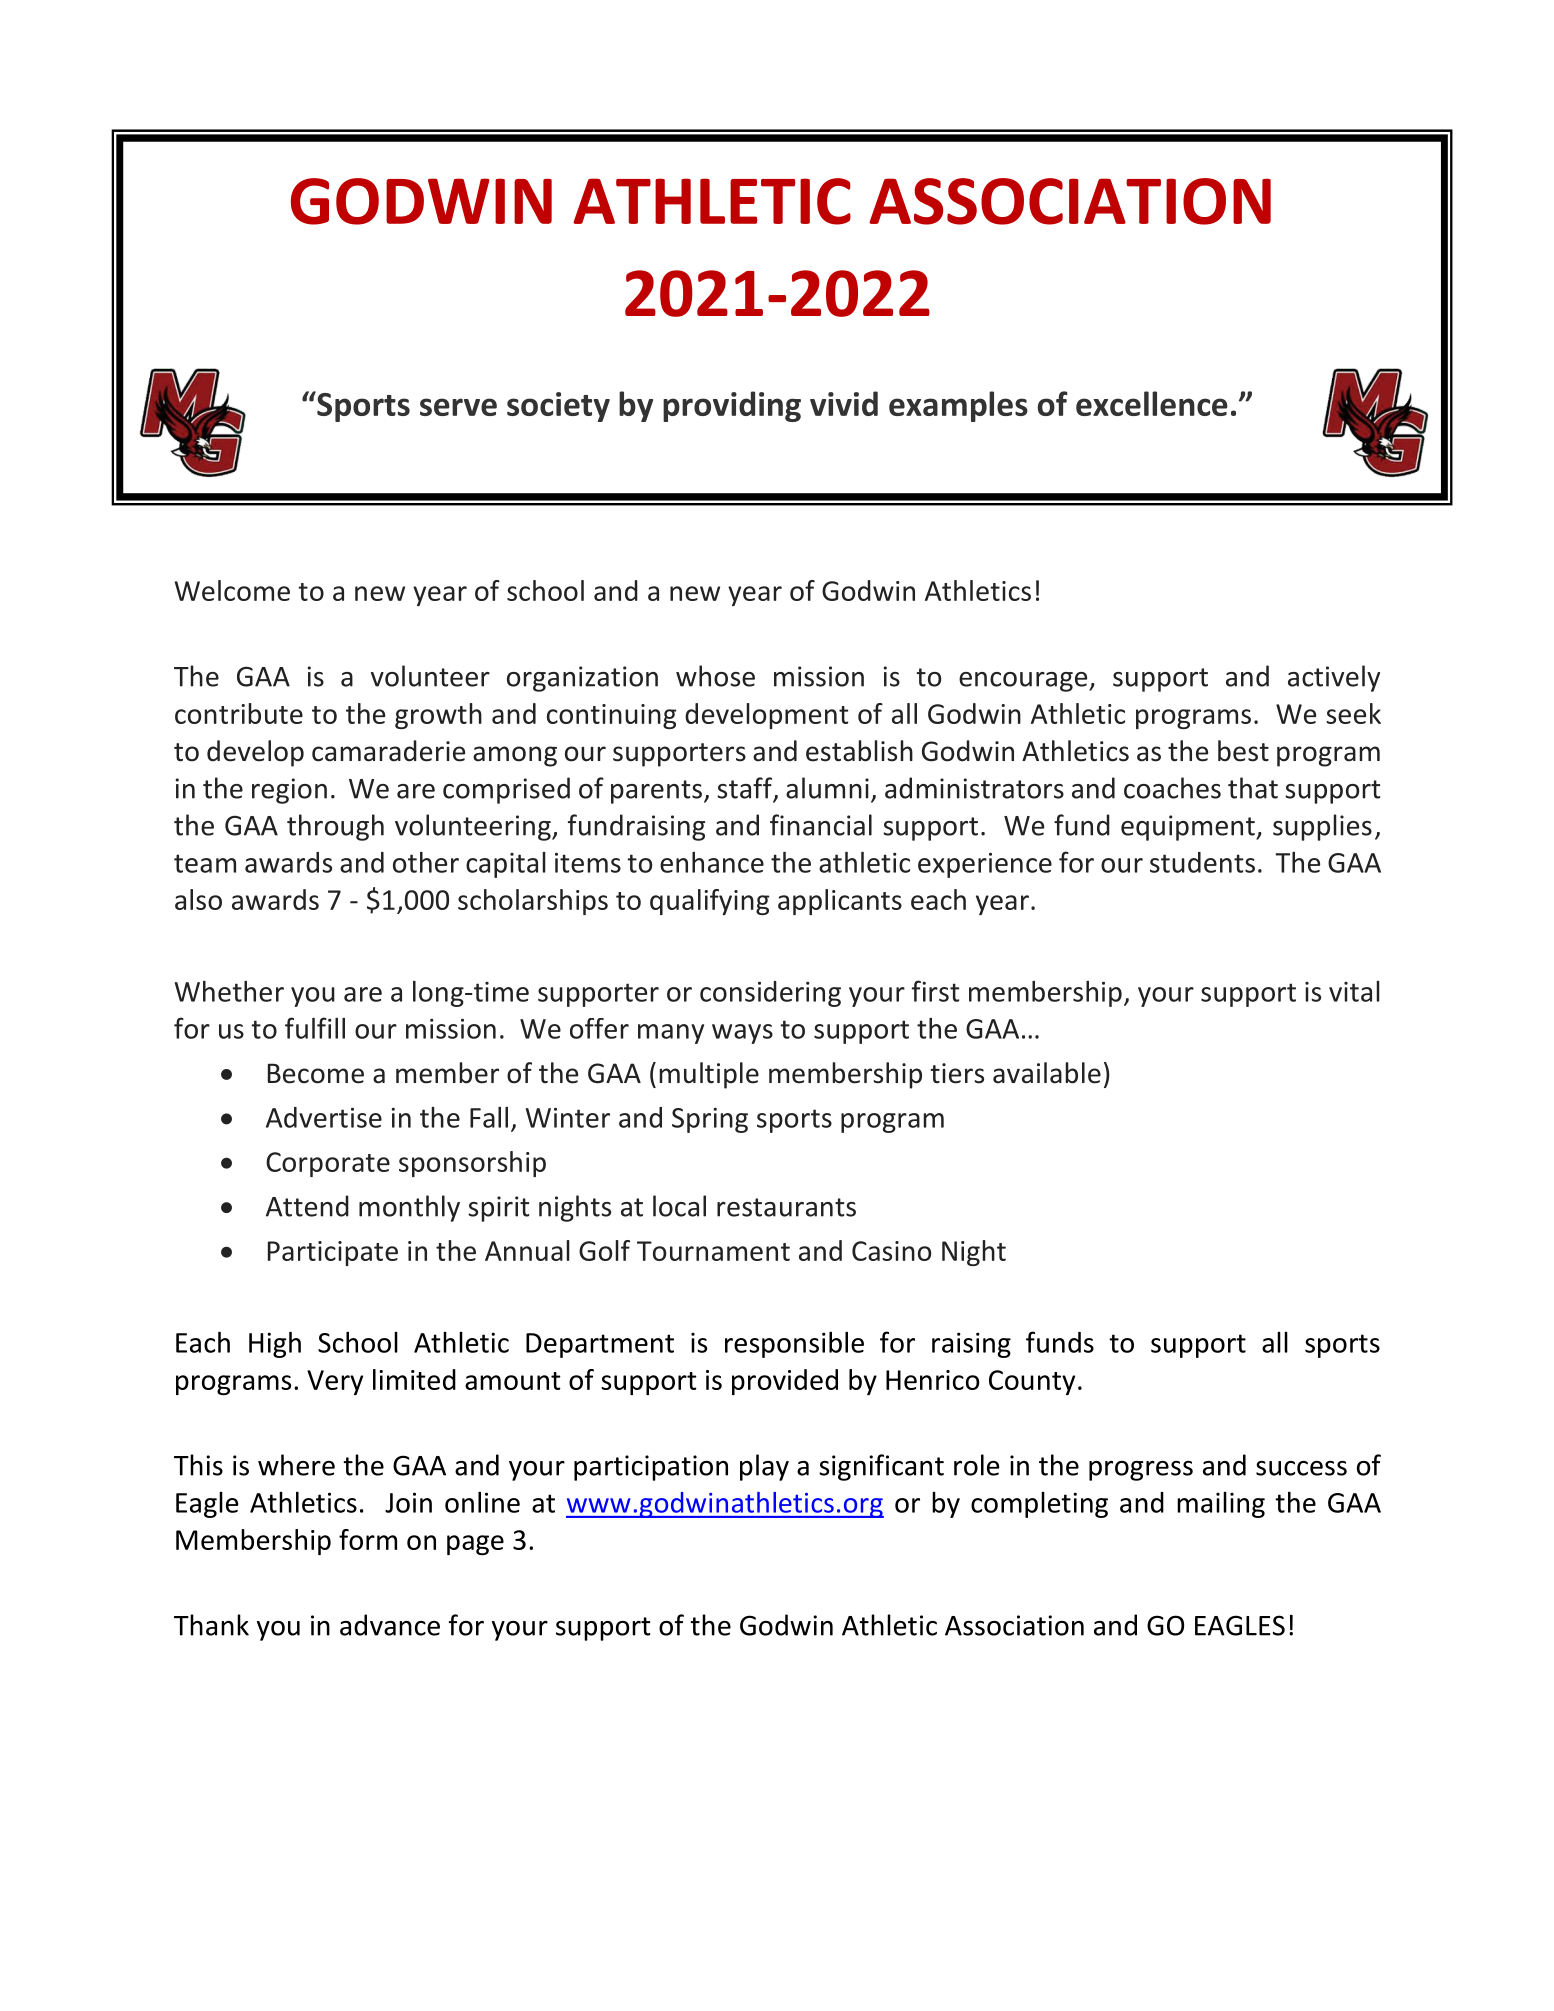 The image size is (1554, 2011). What do you see at coordinates (732, 406) in the page?
I see `providing` at bounding box center [732, 406].
